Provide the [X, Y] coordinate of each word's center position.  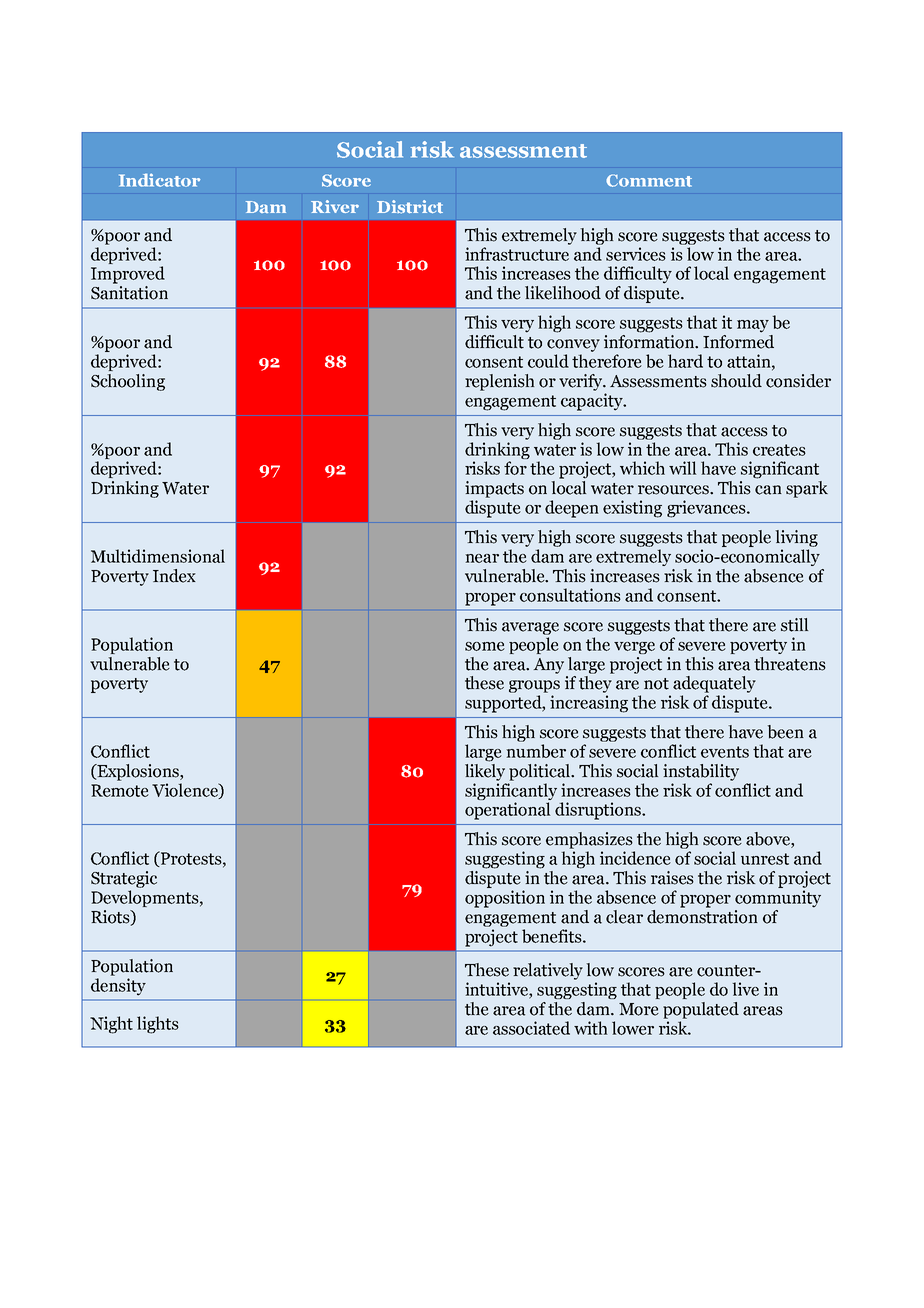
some [485, 646]
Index [174, 576]
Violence [186, 791]
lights [158, 1025]
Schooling [128, 382]
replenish [499, 382]
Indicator [159, 180]
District [410, 207]
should [736, 381]
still [794, 625]
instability [701, 772]
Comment [649, 180]
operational [508, 811]
